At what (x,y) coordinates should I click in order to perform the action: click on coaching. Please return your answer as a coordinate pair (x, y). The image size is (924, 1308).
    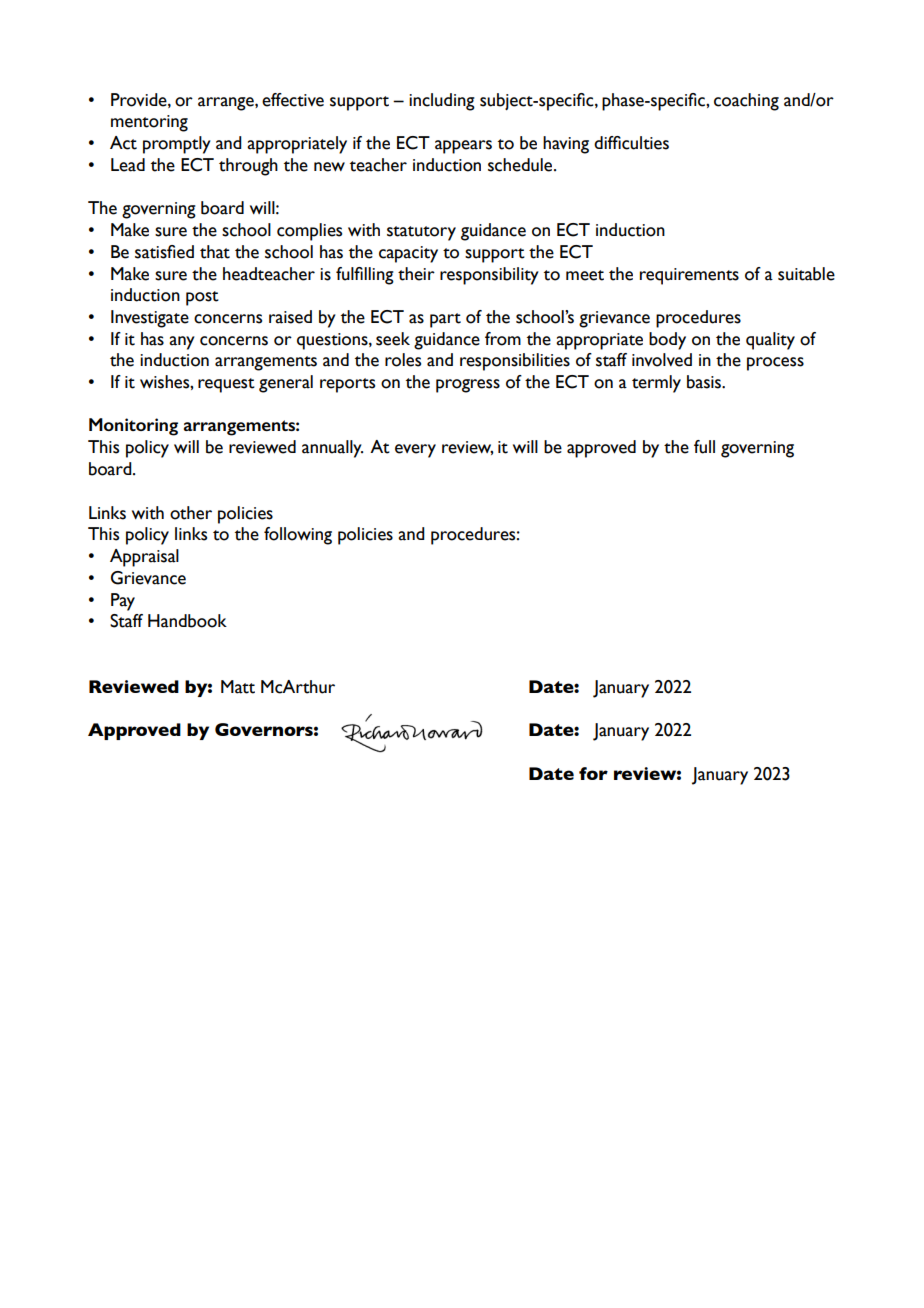
    Looking at the image, I should click on (746, 102).
